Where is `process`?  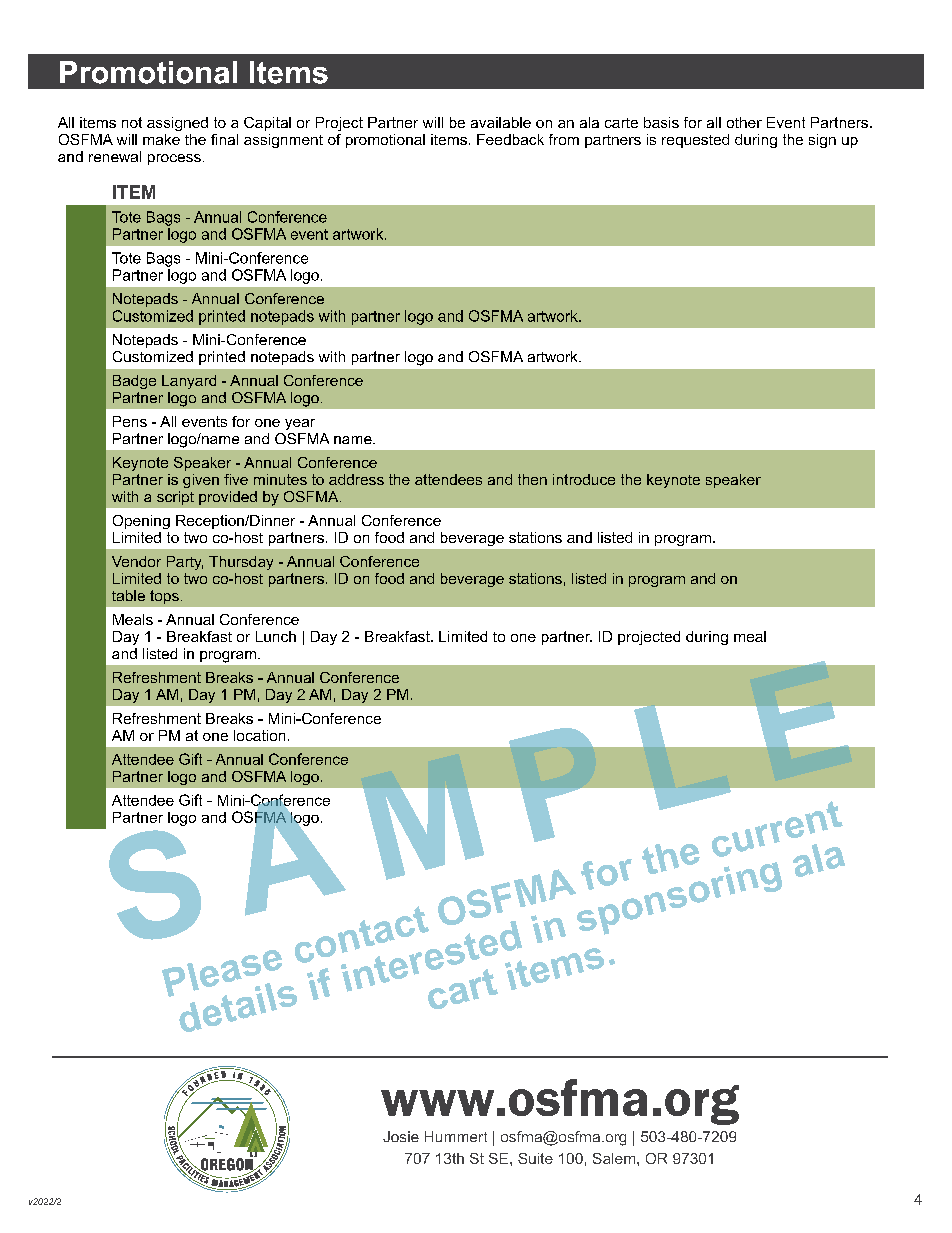
process is located at coordinates (174, 159).
